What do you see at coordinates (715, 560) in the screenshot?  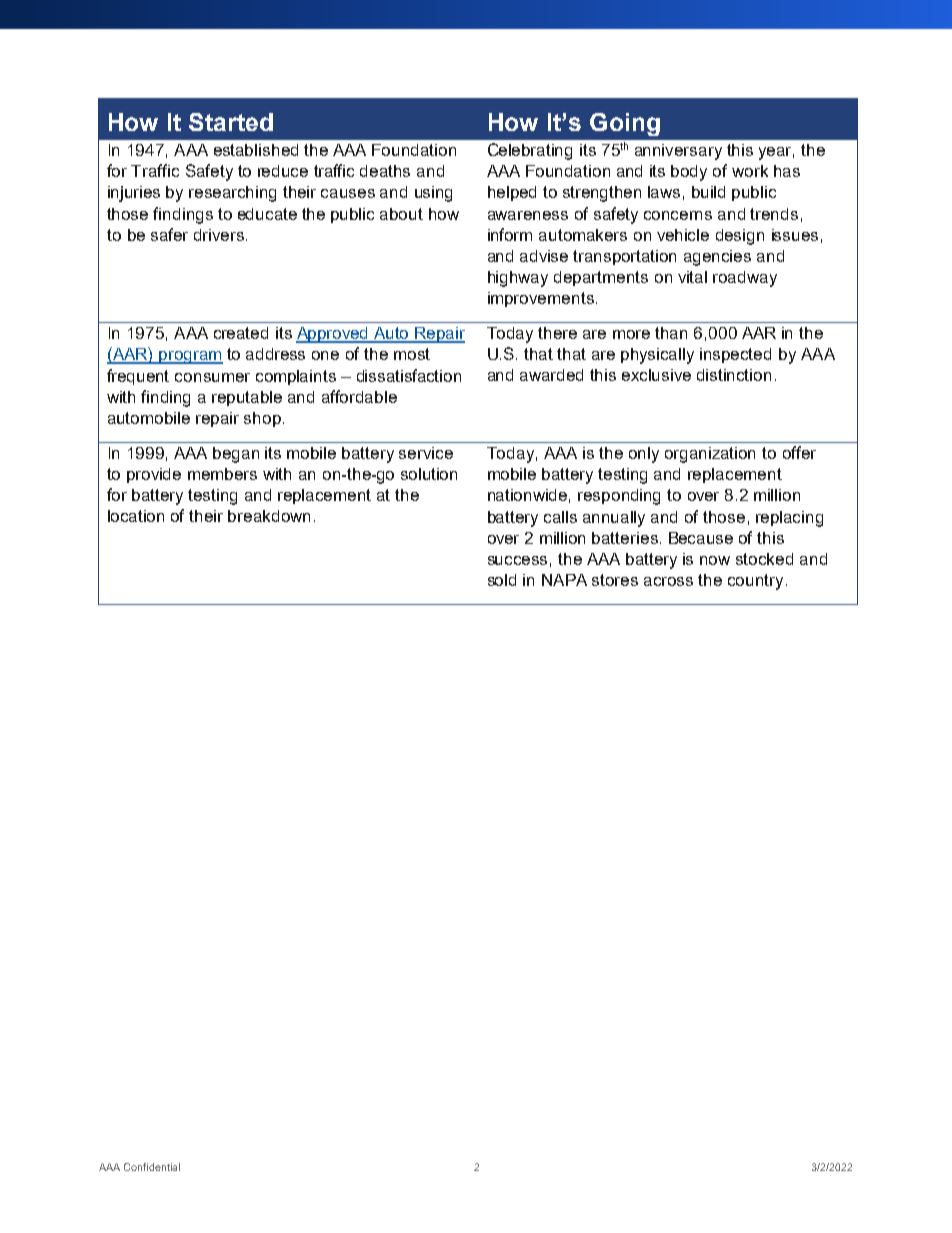 I see `now` at bounding box center [715, 560].
